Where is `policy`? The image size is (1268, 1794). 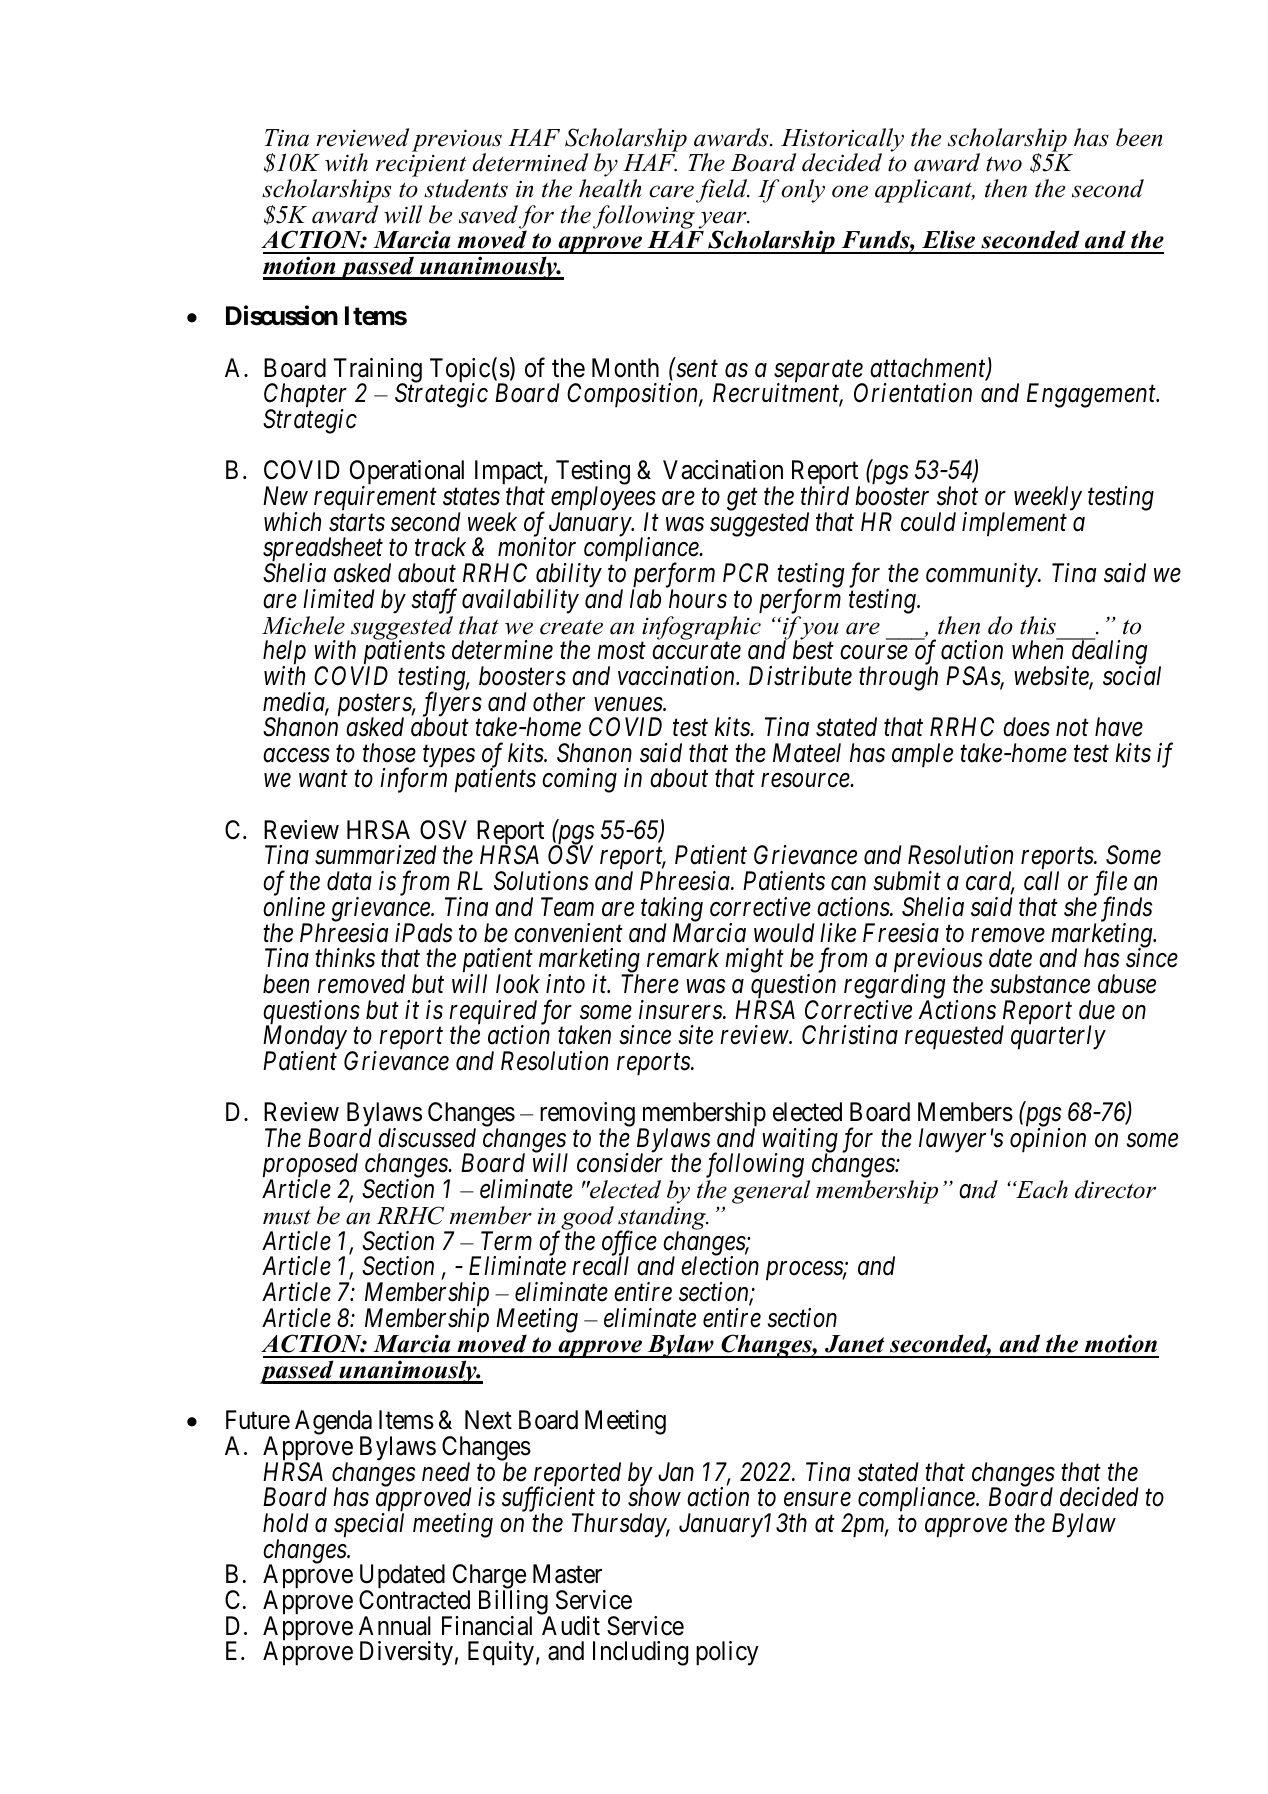
policy is located at coordinates (727, 1653).
